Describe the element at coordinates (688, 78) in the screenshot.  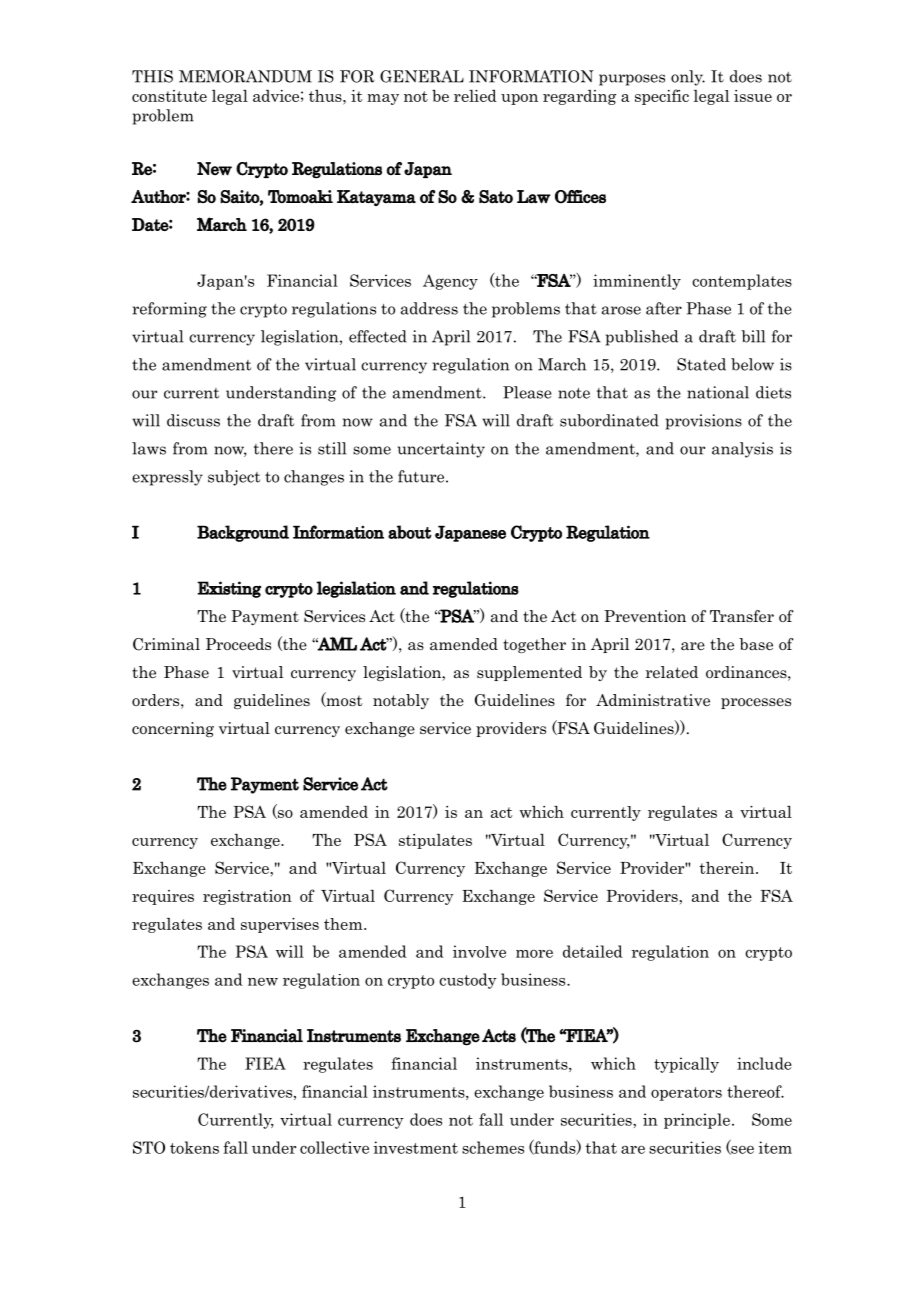
I see `only` at that location.
